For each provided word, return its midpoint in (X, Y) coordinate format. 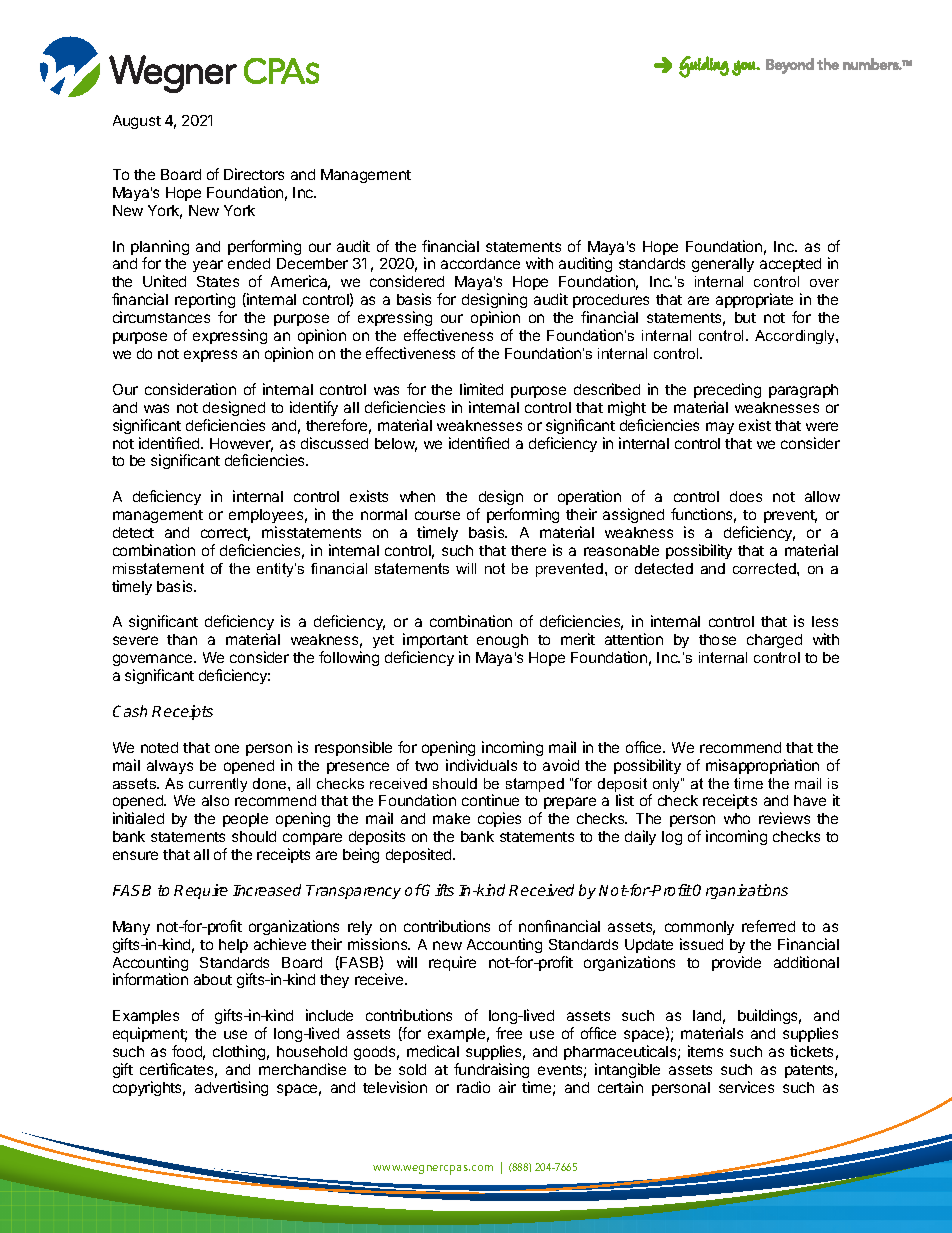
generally (723, 265)
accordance (480, 263)
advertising (231, 1088)
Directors (254, 174)
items (705, 1051)
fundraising (491, 1072)
